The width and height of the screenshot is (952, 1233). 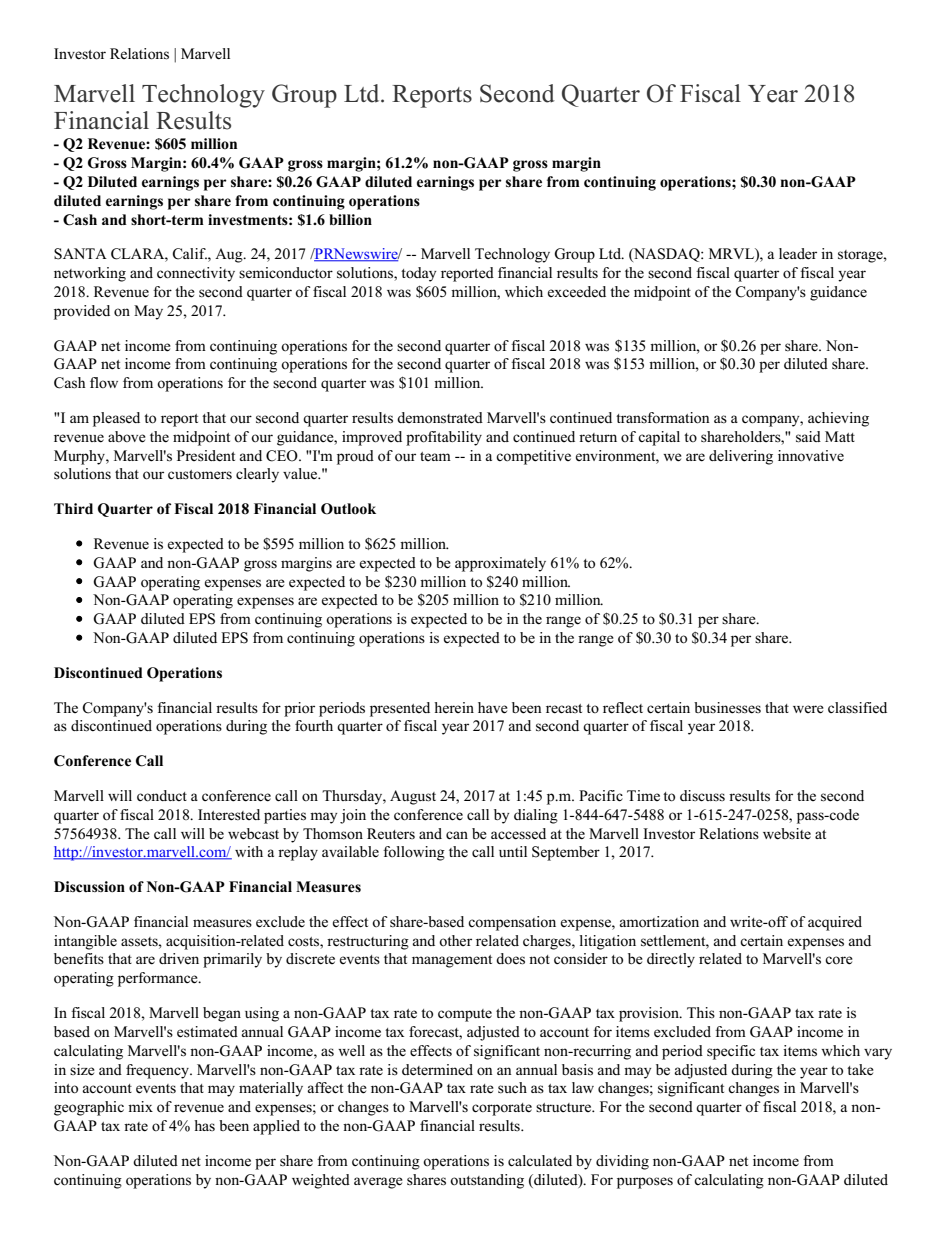 What do you see at coordinates (487, 1181) in the screenshot?
I see `outstanding` at bounding box center [487, 1181].
